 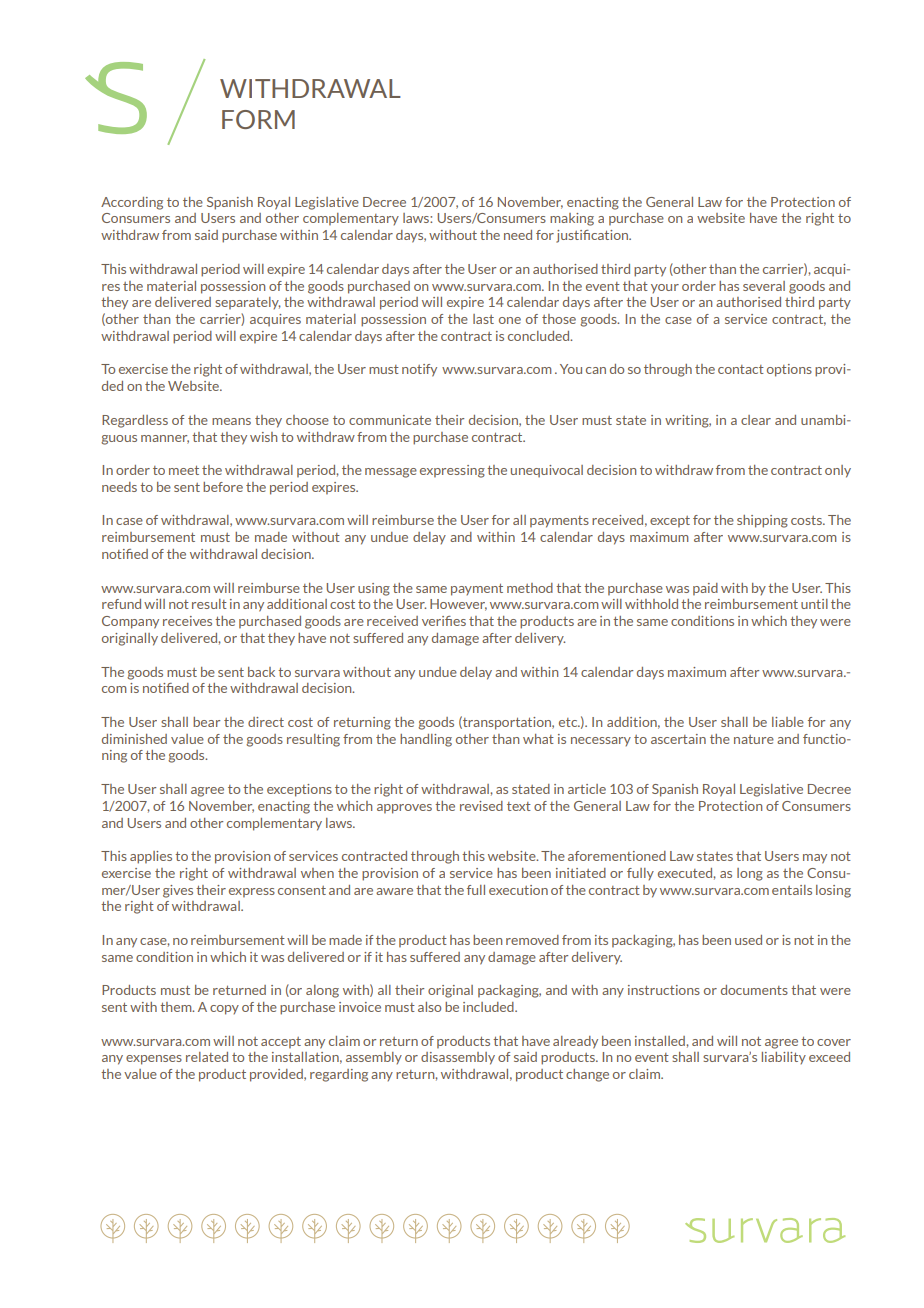 What do you see at coordinates (258, 119) in the screenshot?
I see `FORM` at bounding box center [258, 119].
